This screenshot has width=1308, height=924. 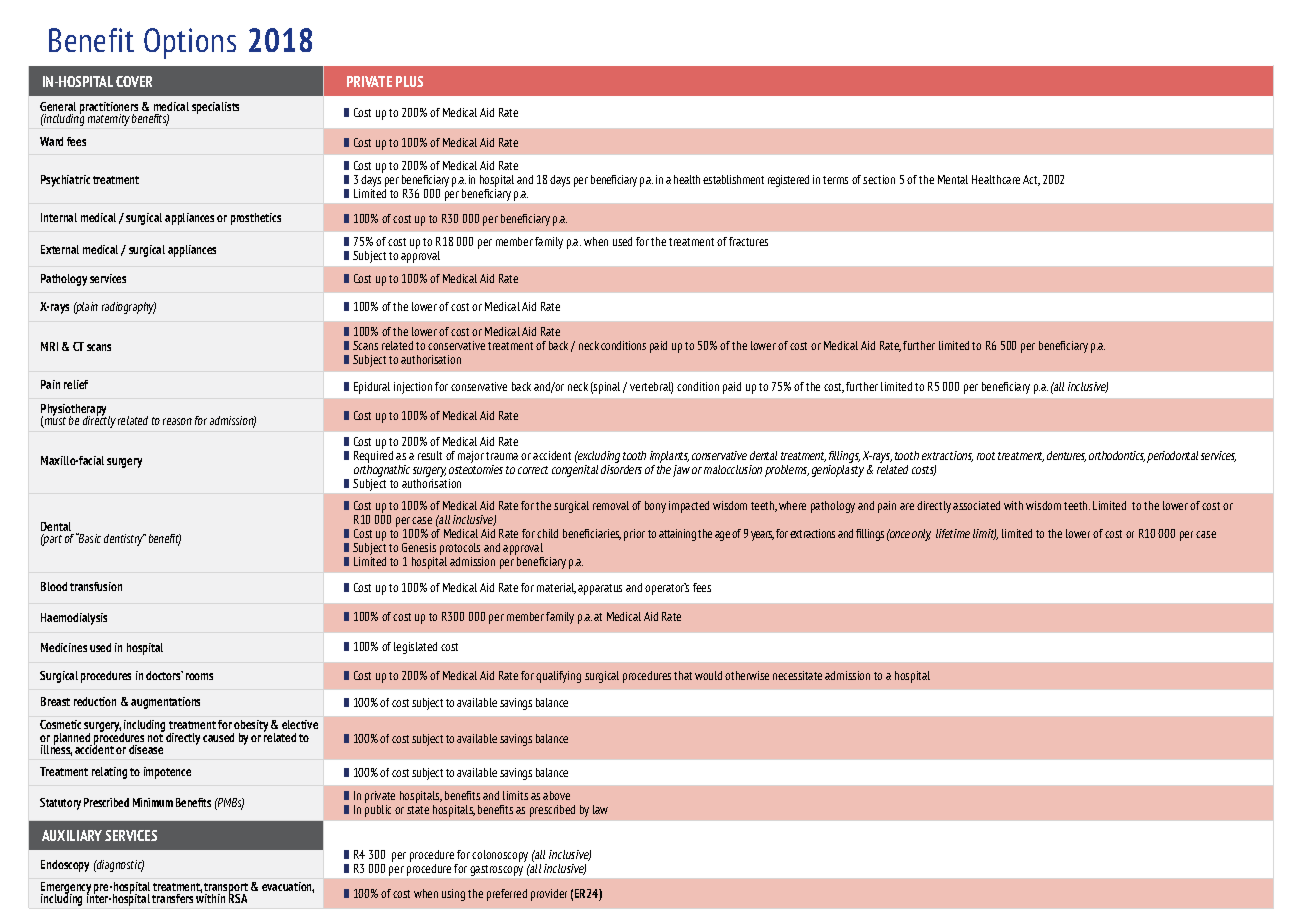 I want to click on must, so click(x=54, y=421).
